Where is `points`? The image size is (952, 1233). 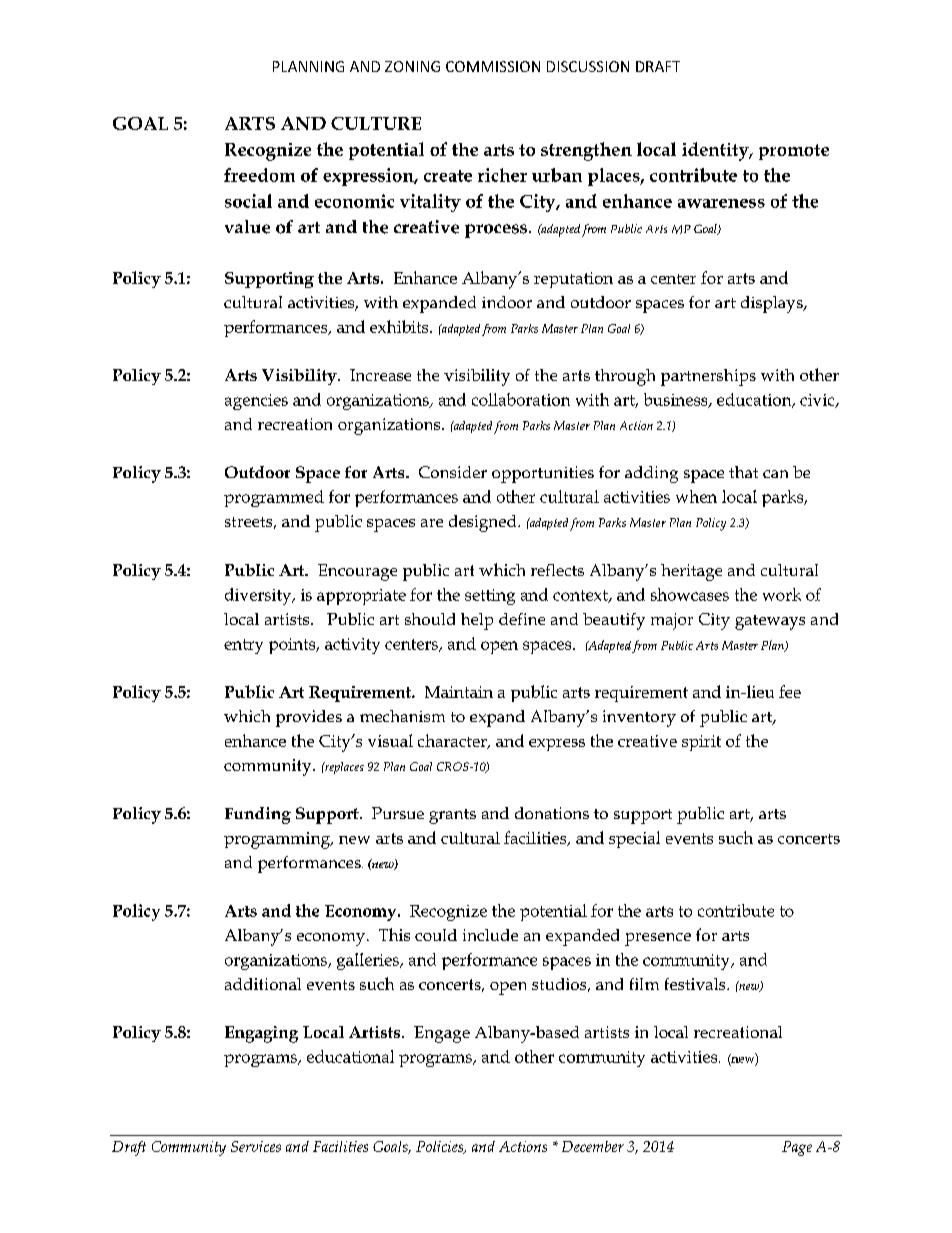 points is located at coordinates (293, 646).
